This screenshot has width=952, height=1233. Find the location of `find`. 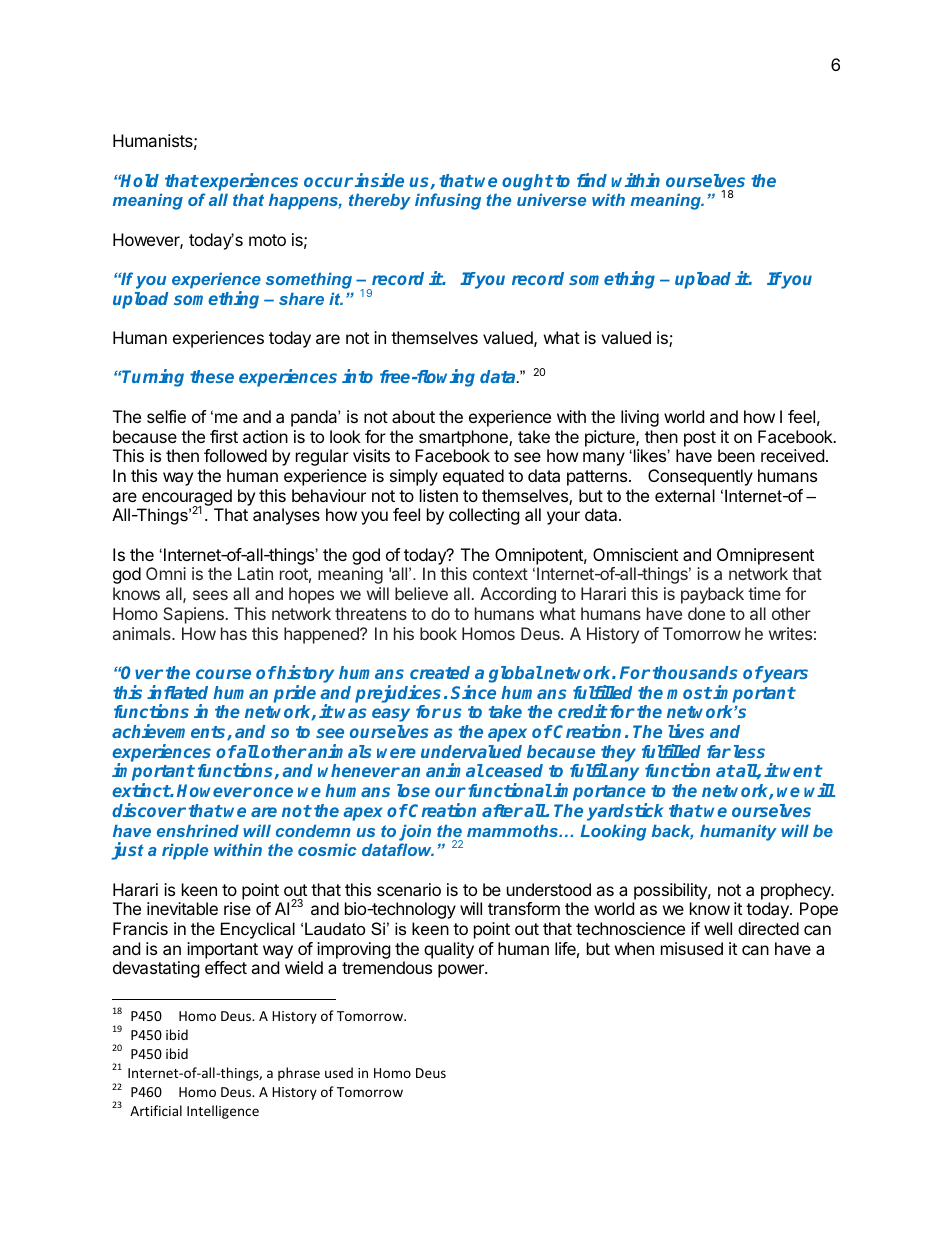

find is located at coordinates (592, 180).
